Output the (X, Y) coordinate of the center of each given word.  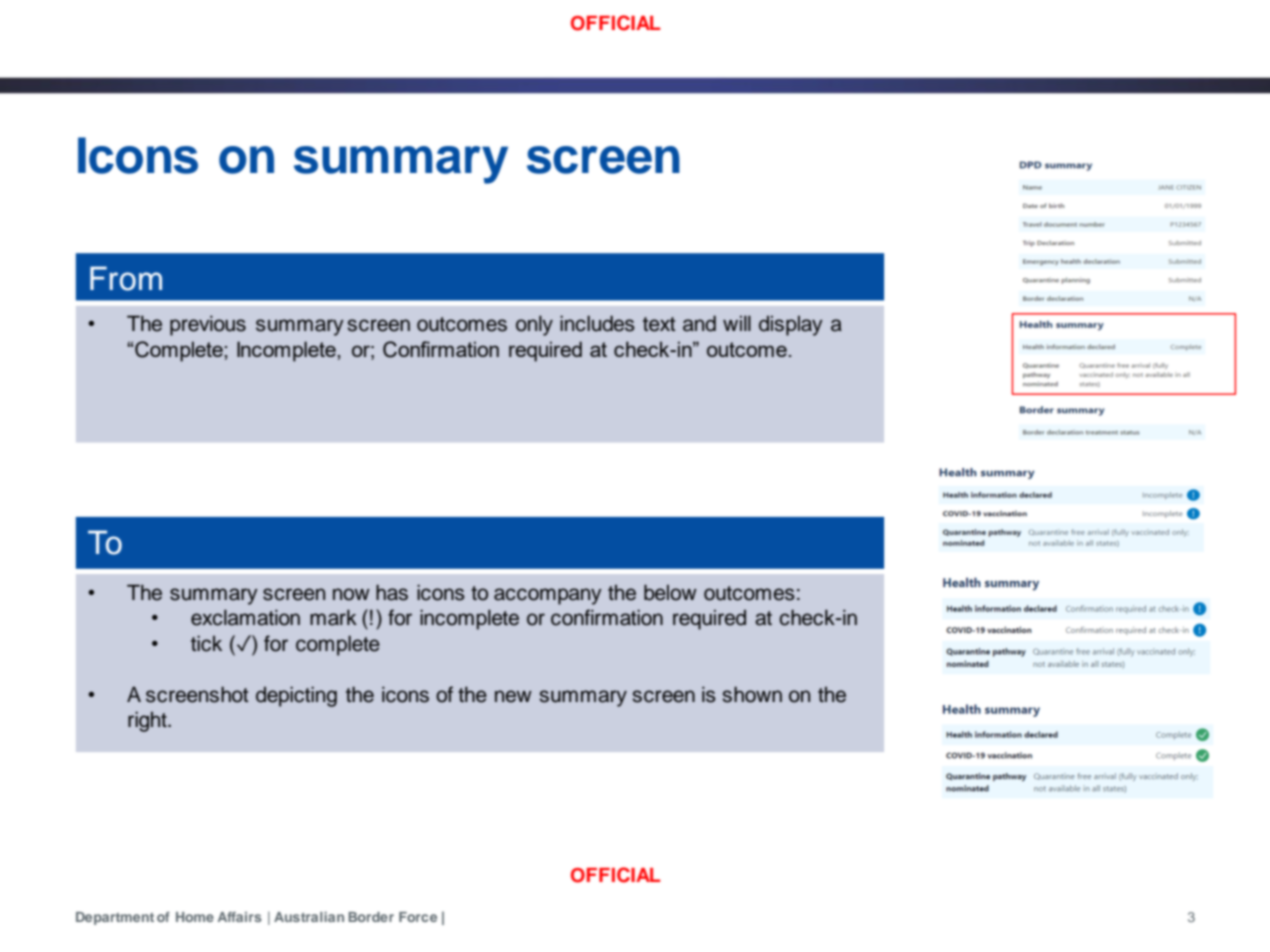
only (534, 325)
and (699, 323)
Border (371, 917)
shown (752, 694)
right (148, 721)
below (670, 593)
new (513, 696)
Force (418, 917)
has (392, 593)
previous (208, 325)
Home (195, 917)
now (351, 594)
